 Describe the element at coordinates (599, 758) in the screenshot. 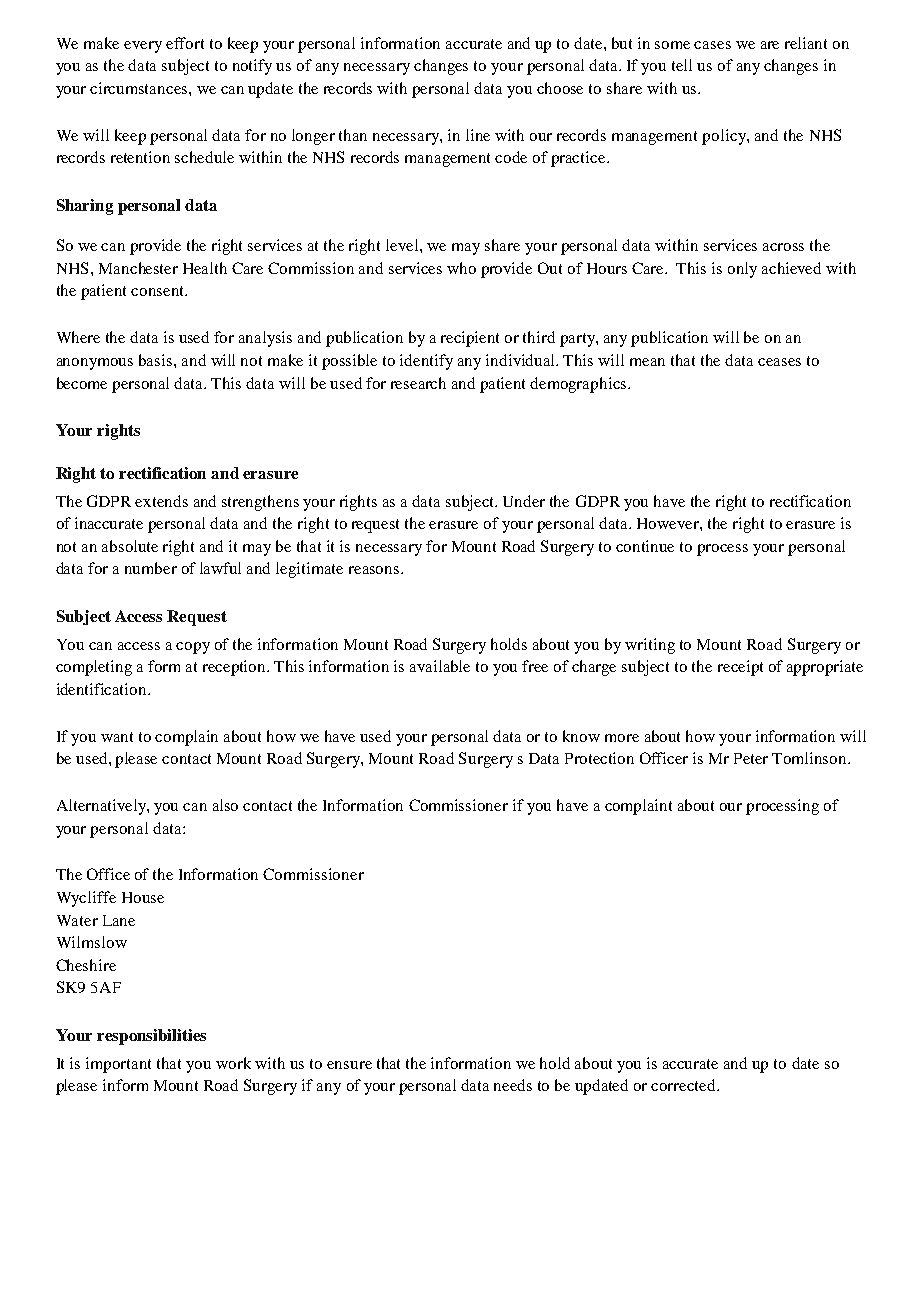

I see `Protection` at that location.
